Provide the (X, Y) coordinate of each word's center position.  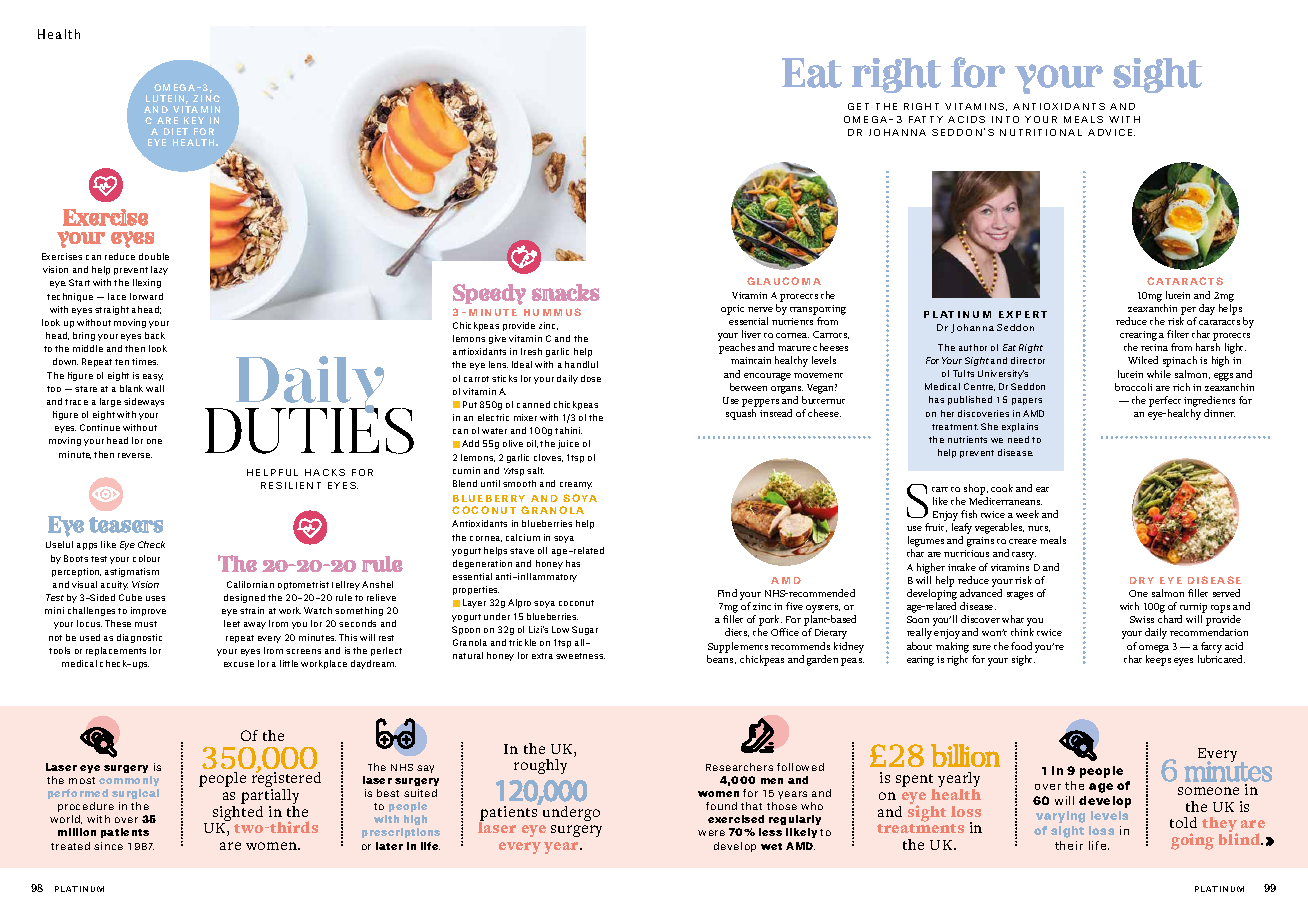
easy (153, 377)
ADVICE (1111, 132)
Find (727, 593)
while (1159, 374)
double (154, 256)
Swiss (1142, 619)
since (108, 846)
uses (155, 598)
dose (591, 378)
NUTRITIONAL (1041, 132)
